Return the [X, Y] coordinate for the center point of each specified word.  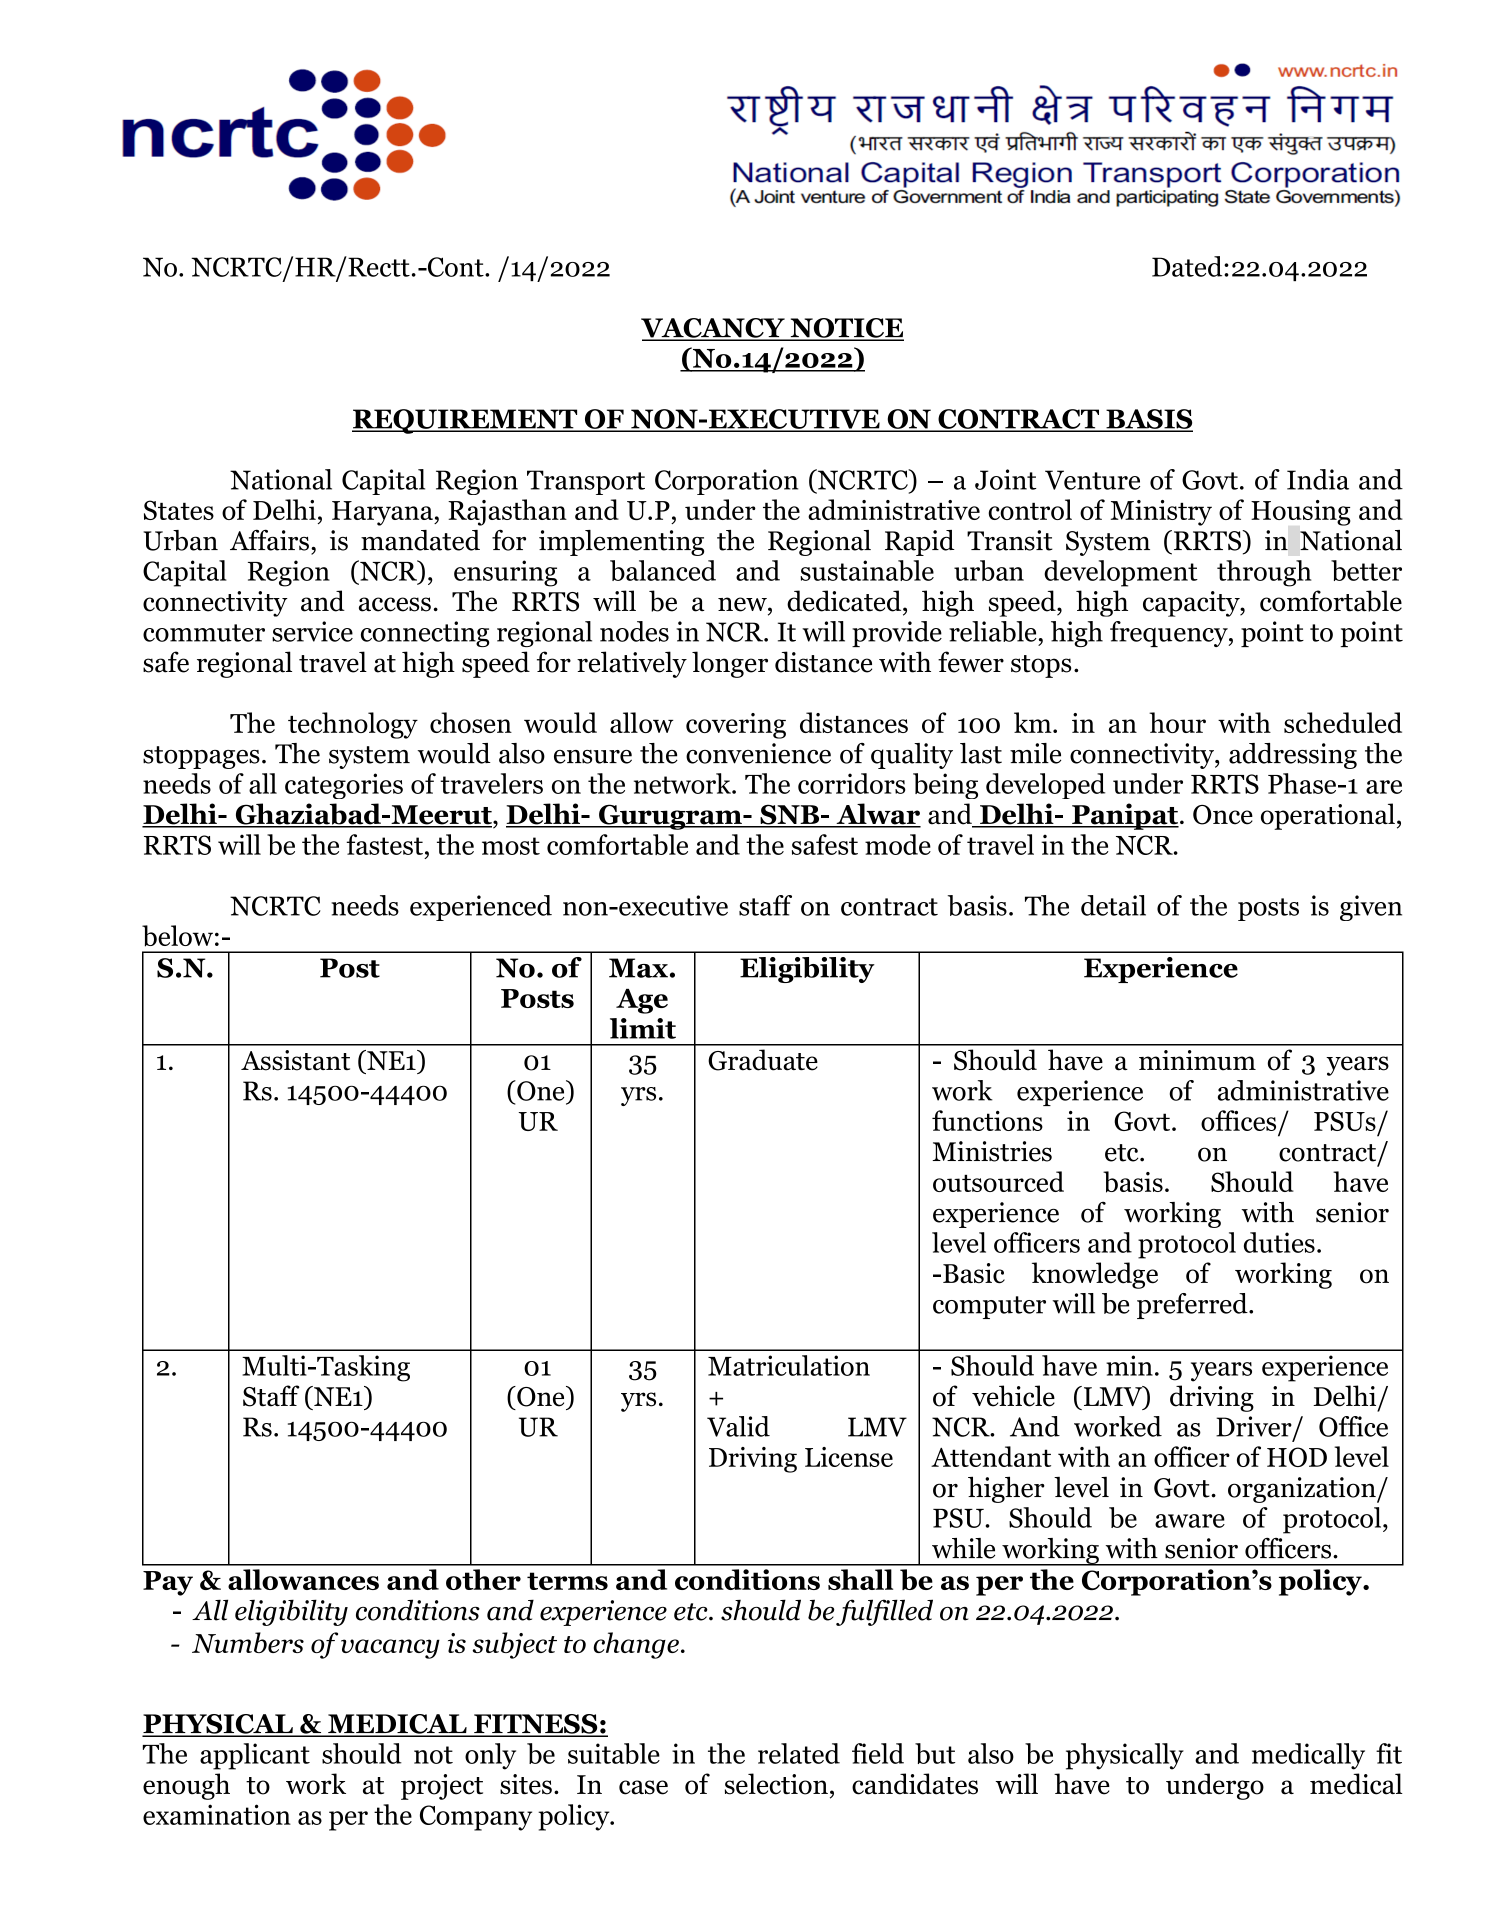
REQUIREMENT [466, 421]
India [1318, 479]
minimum [1197, 1060]
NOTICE [846, 329]
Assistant [295, 1060]
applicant [255, 1756]
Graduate [763, 1060]
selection [776, 1784]
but [935, 1753]
